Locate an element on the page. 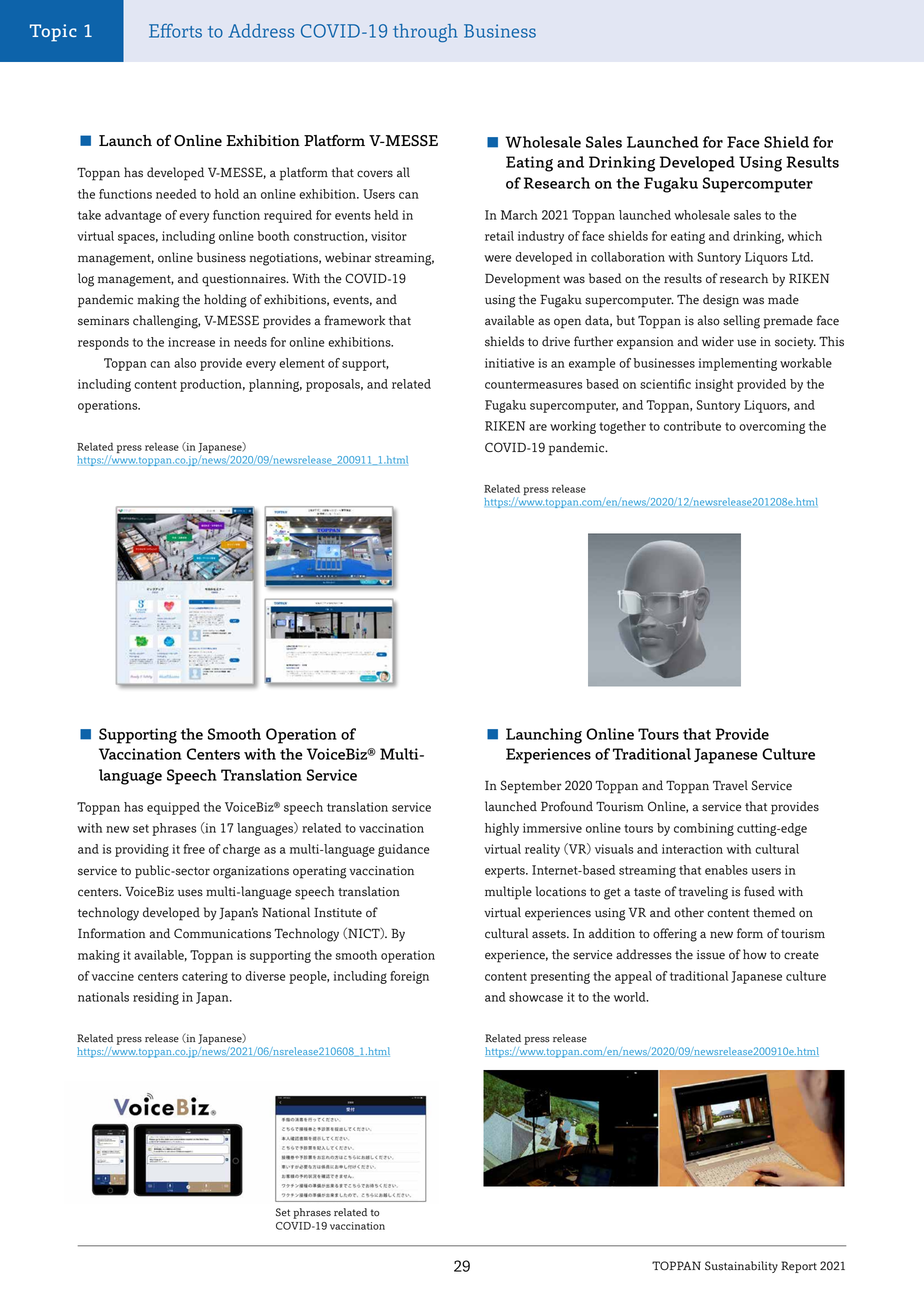  equipped is located at coordinates (173, 808).
